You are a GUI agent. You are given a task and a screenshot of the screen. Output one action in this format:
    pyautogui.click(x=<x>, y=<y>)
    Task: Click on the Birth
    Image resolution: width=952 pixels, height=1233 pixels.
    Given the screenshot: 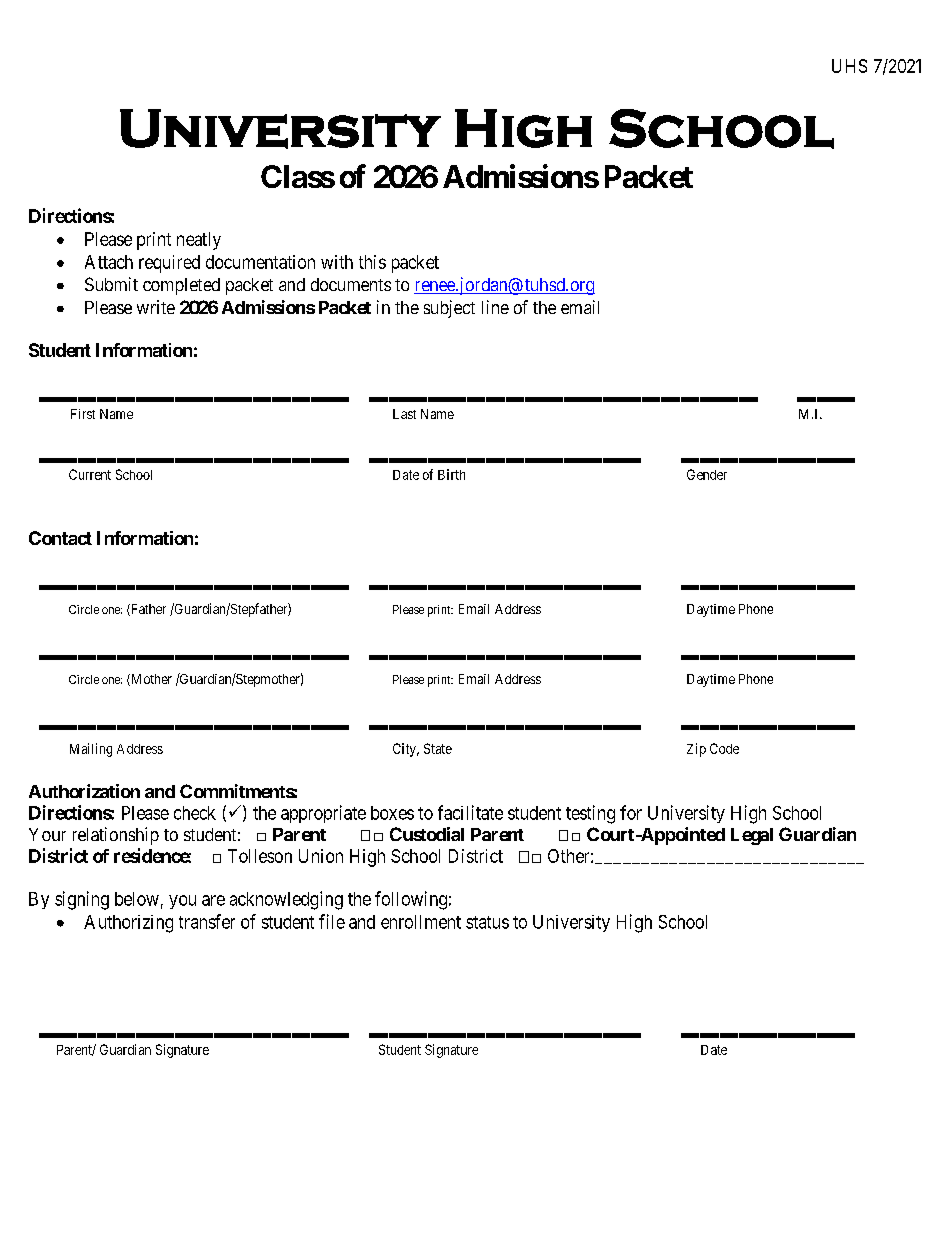 What is the action you would take?
    pyautogui.click(x=451, y=474)
